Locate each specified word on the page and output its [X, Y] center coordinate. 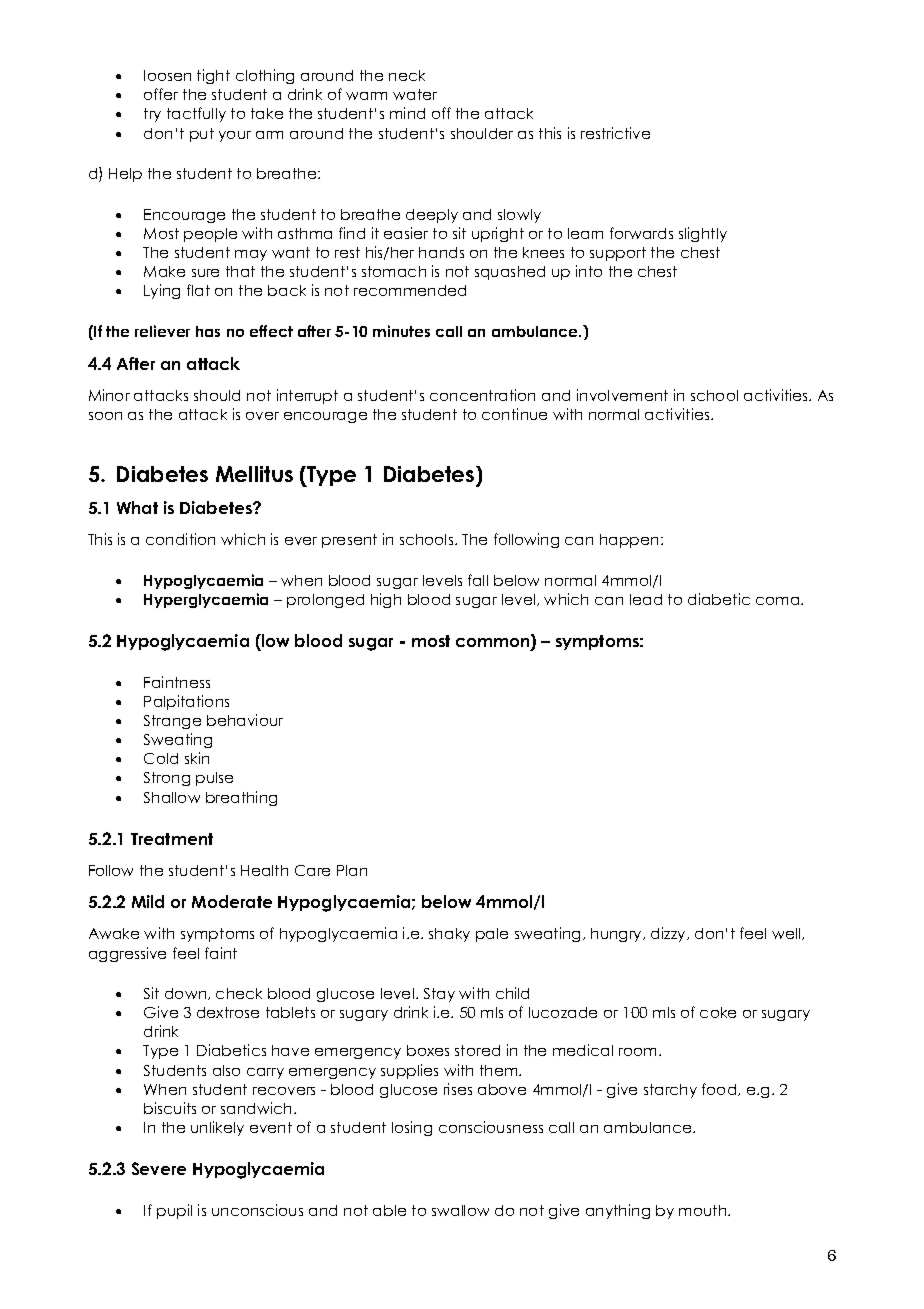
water [415, 94]
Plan [352, 870]
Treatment [172, 839]
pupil [174, 1211]
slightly [703, 234]
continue [514, 414]
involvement [622, 395]
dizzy [669, 934]
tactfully [196, 114]
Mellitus [254, 474]
